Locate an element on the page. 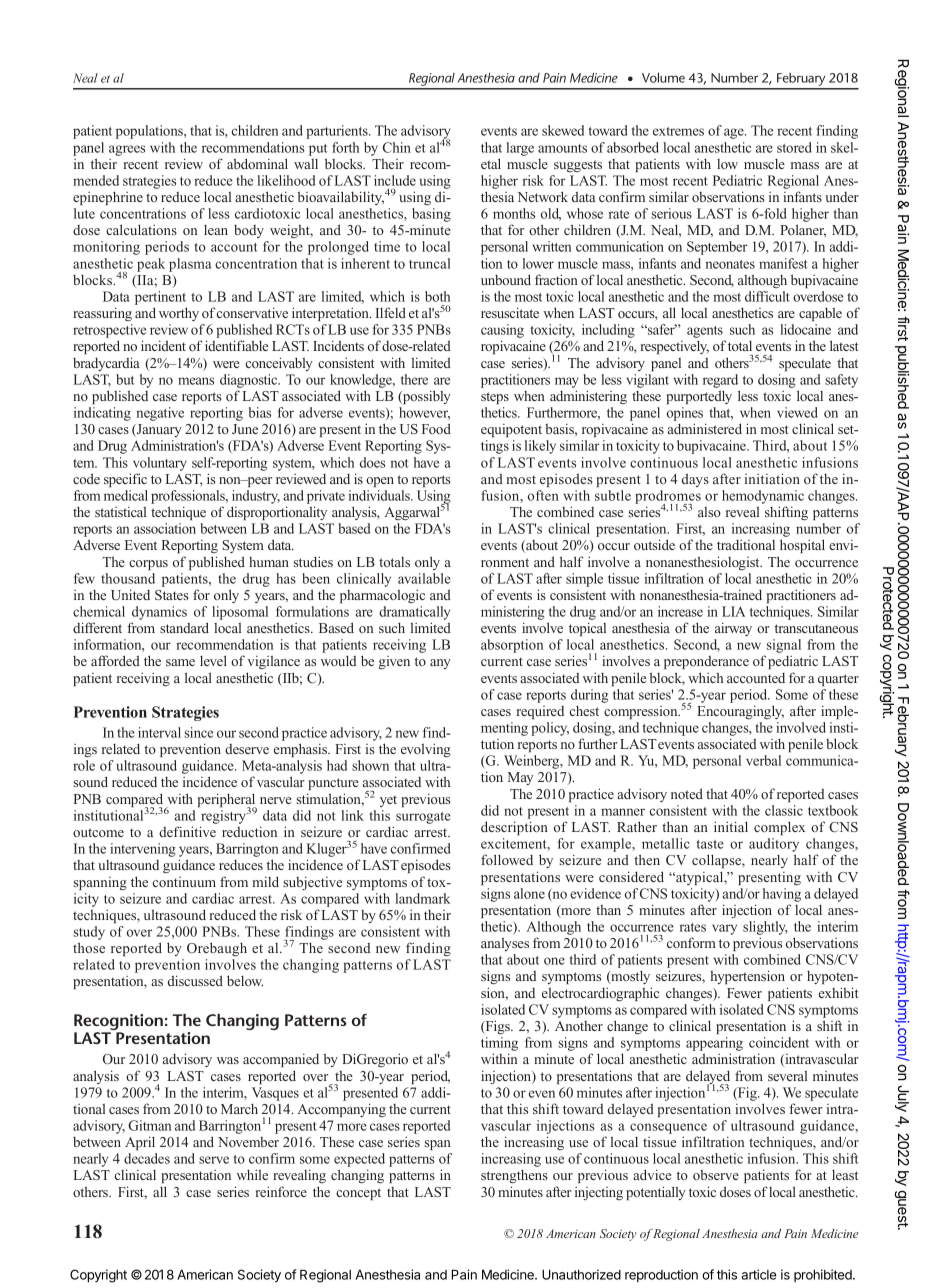  agrees is located at coordinates (127, 150).
